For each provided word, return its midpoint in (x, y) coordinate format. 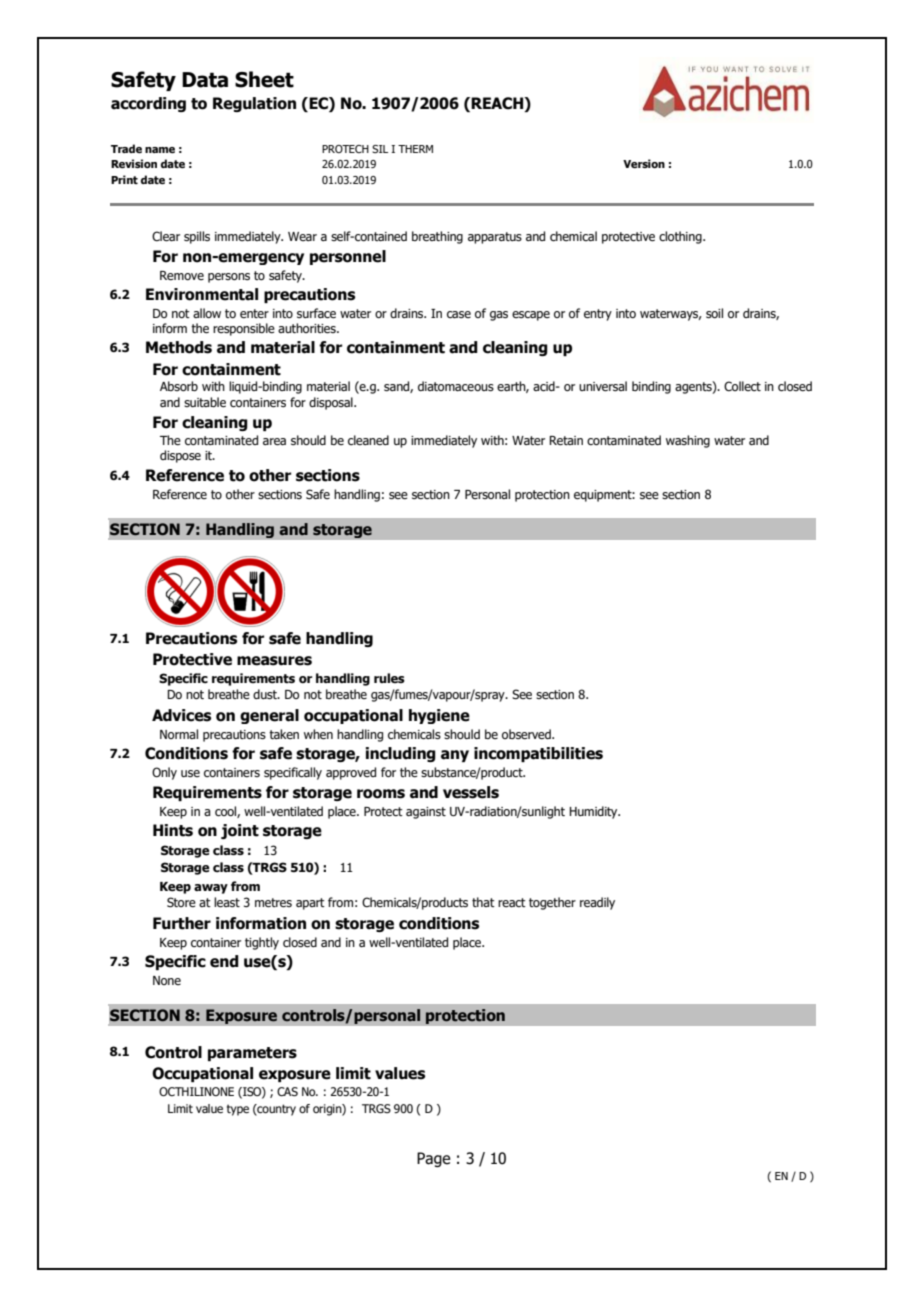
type (238, 1110)
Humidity (594, 812)
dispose (180, 456)
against (426, 813)
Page (433, 1159)
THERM (415, 149)
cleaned (368, 440)
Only (164, 773)
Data (205, 80)
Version (644, 163)
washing (688, 441)
